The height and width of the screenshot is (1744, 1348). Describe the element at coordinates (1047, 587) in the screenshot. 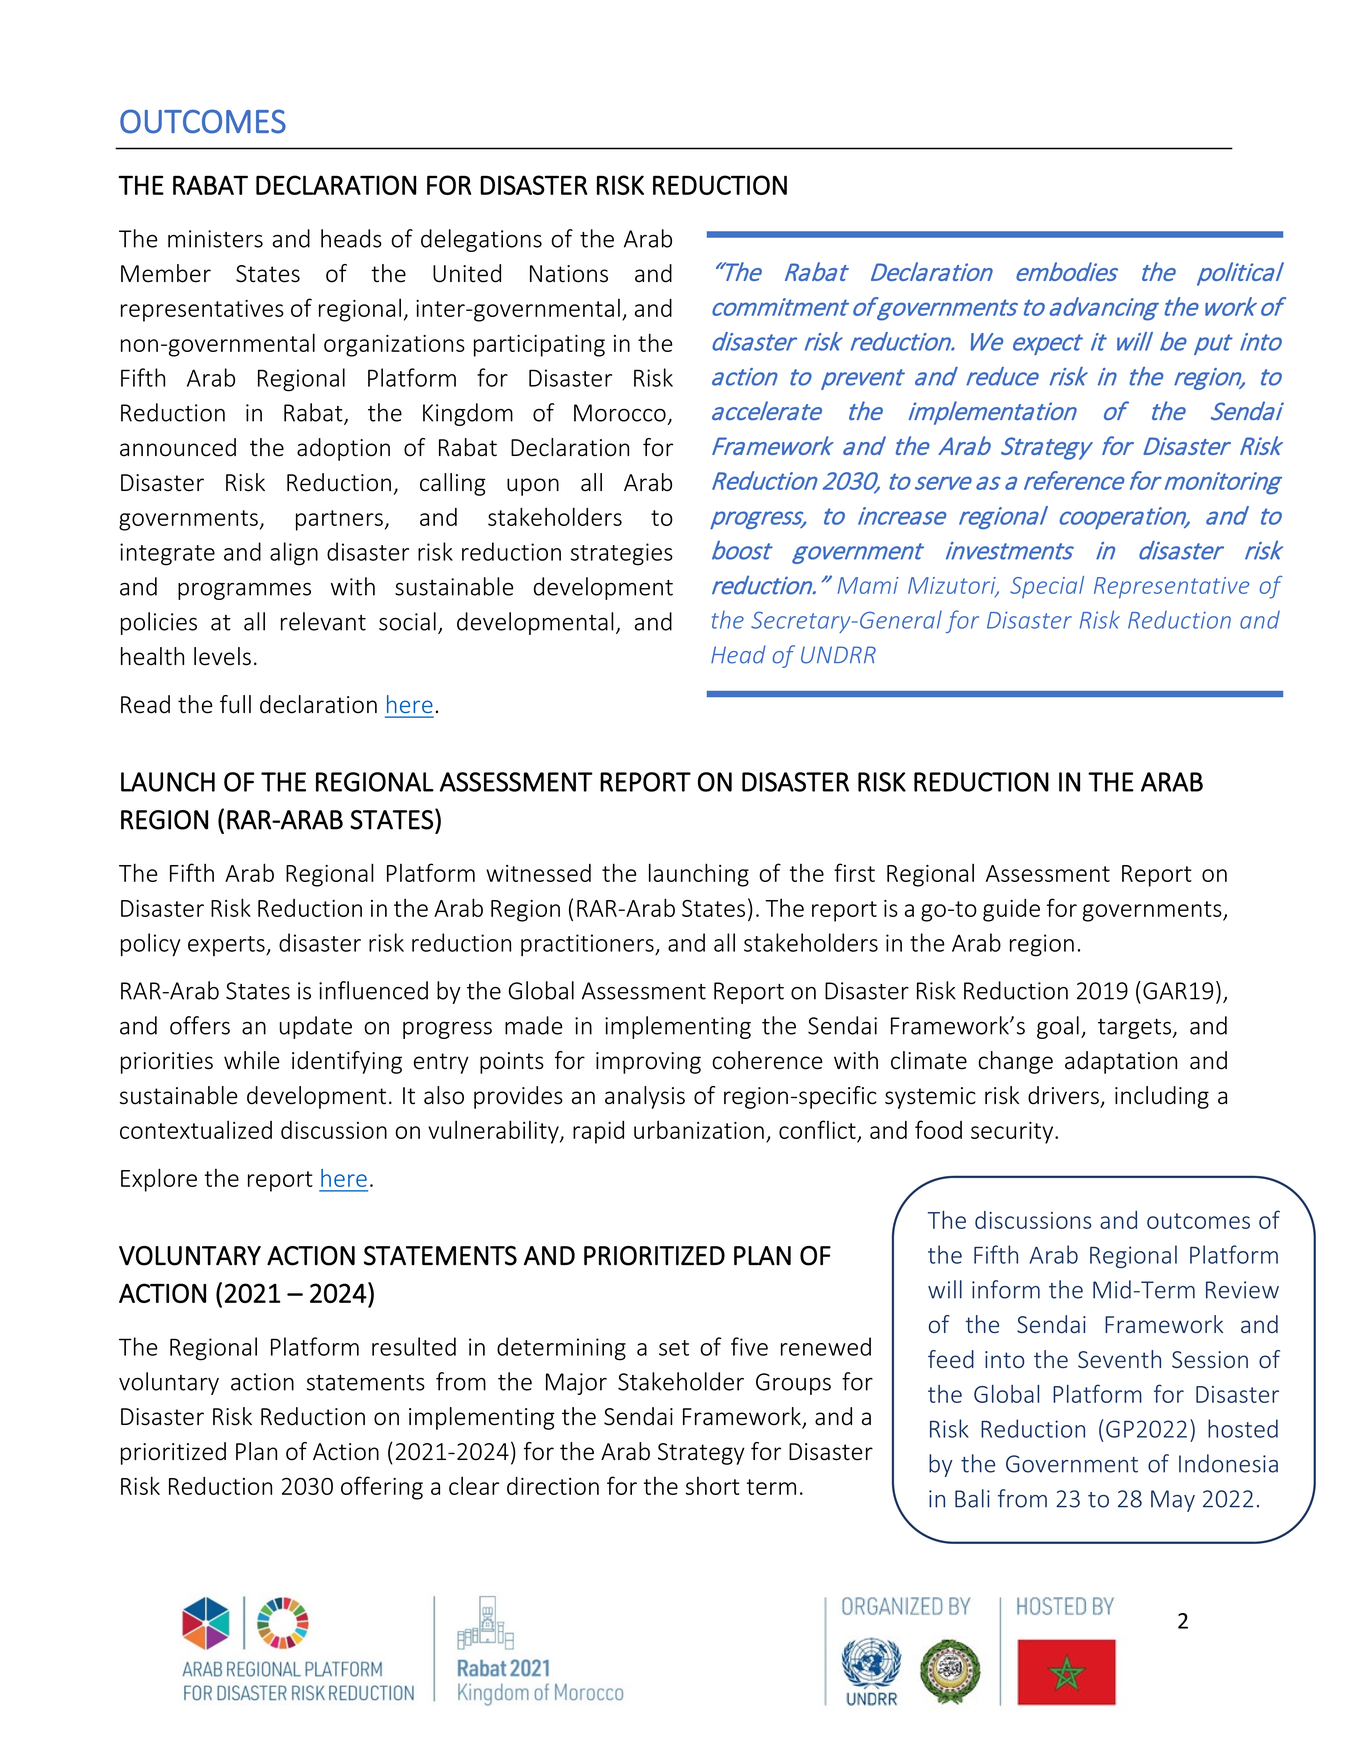

I see `Special` at that location.
